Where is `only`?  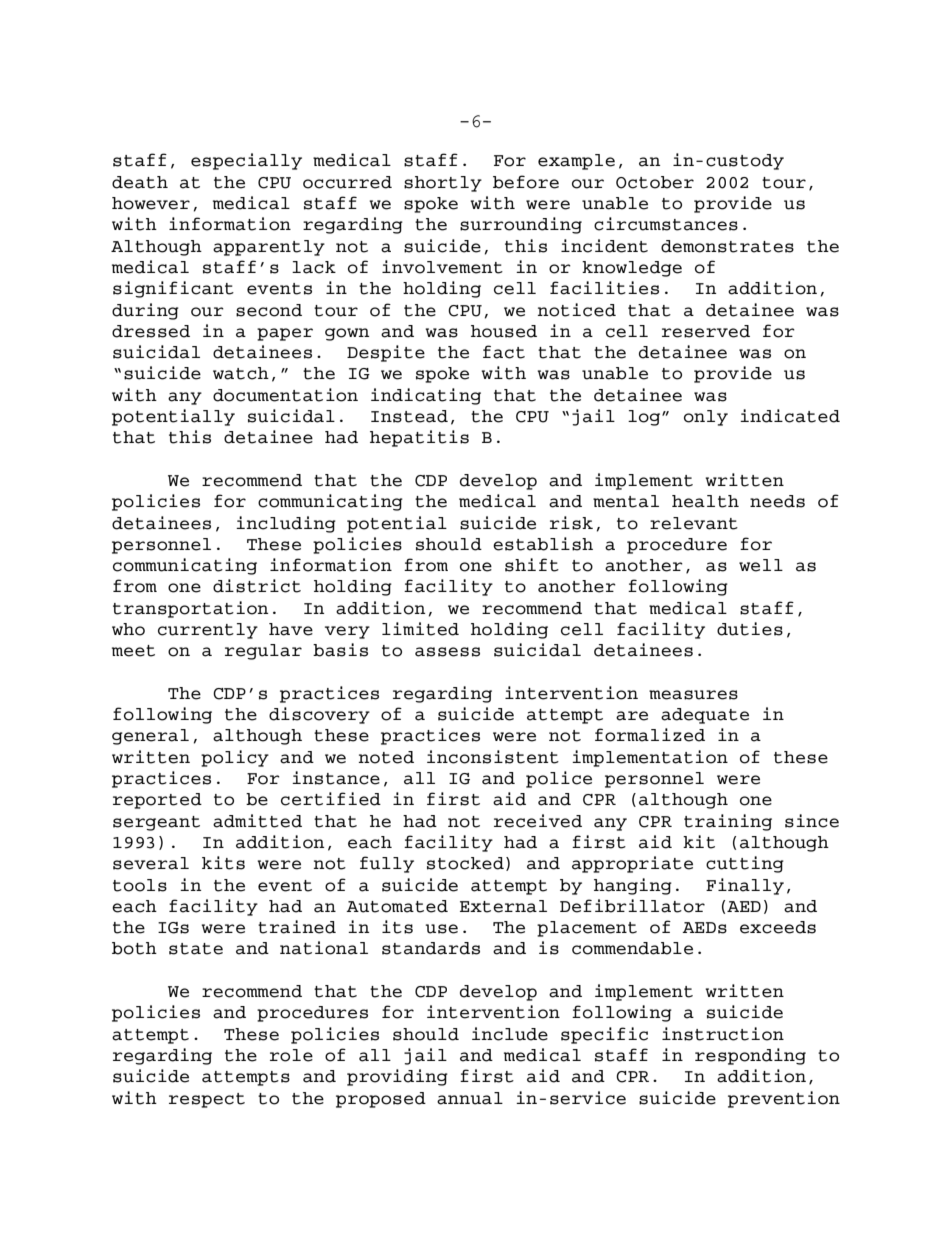 only is located at coordinates (706, 418).
